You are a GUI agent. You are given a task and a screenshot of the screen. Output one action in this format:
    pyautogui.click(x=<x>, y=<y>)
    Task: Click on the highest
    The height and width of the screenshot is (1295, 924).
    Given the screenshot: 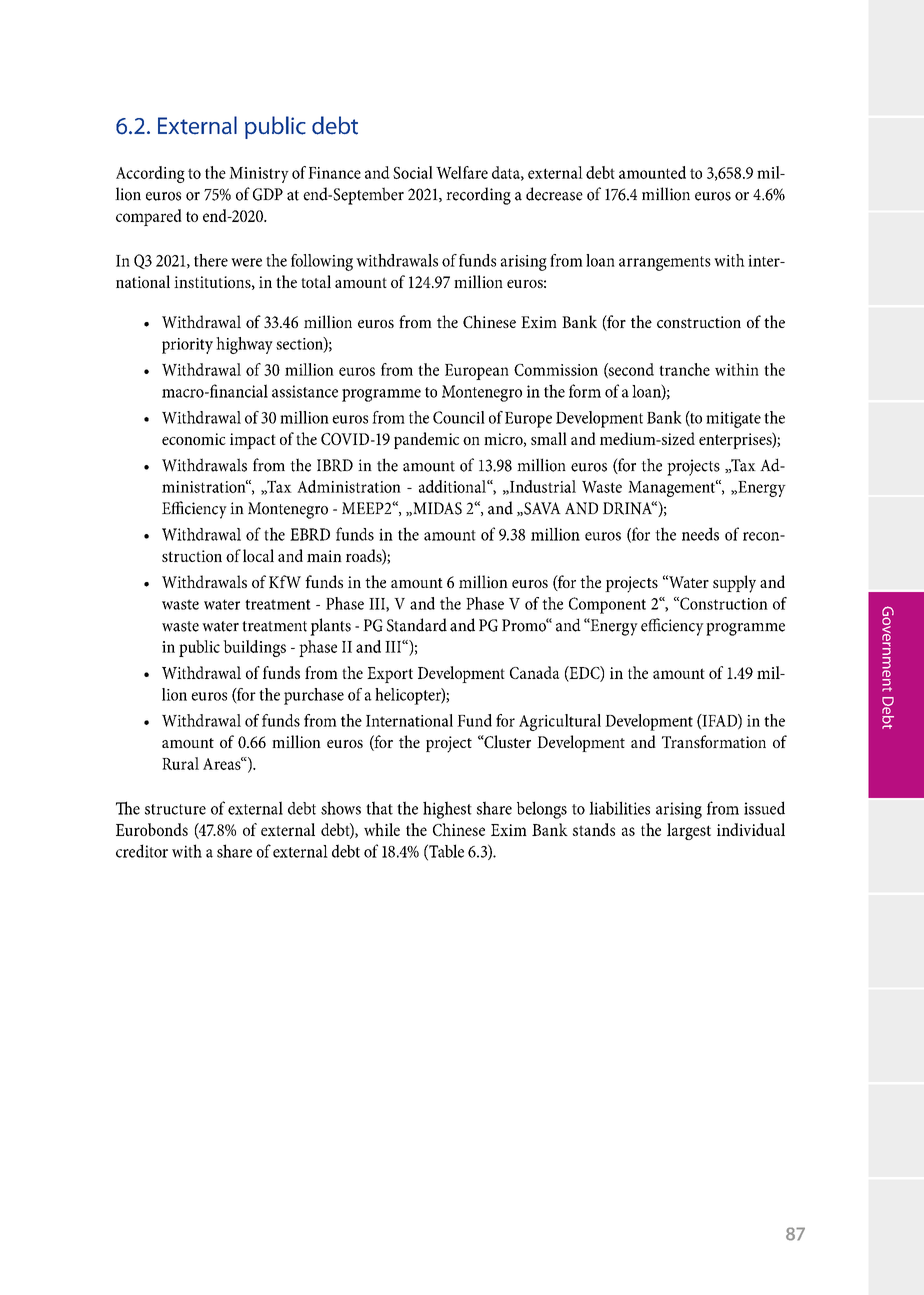 What is the action you would take?
    pyautogui.click(x=447, y=810)
